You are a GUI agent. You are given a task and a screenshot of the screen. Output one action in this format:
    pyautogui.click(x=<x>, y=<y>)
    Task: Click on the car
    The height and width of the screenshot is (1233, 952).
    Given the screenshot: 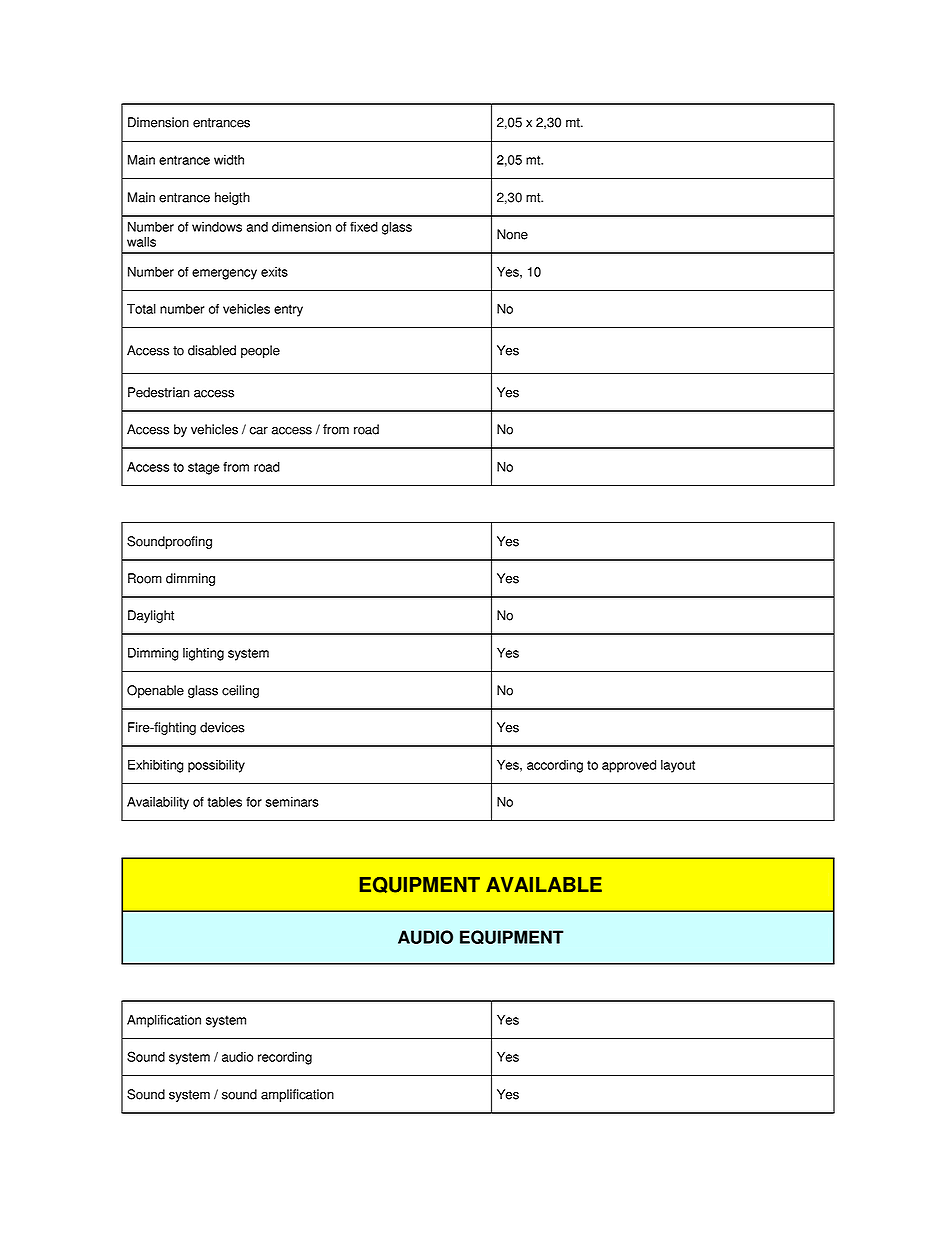 What is the action you would take?
    pyautogui.click(x=259, y=431)
